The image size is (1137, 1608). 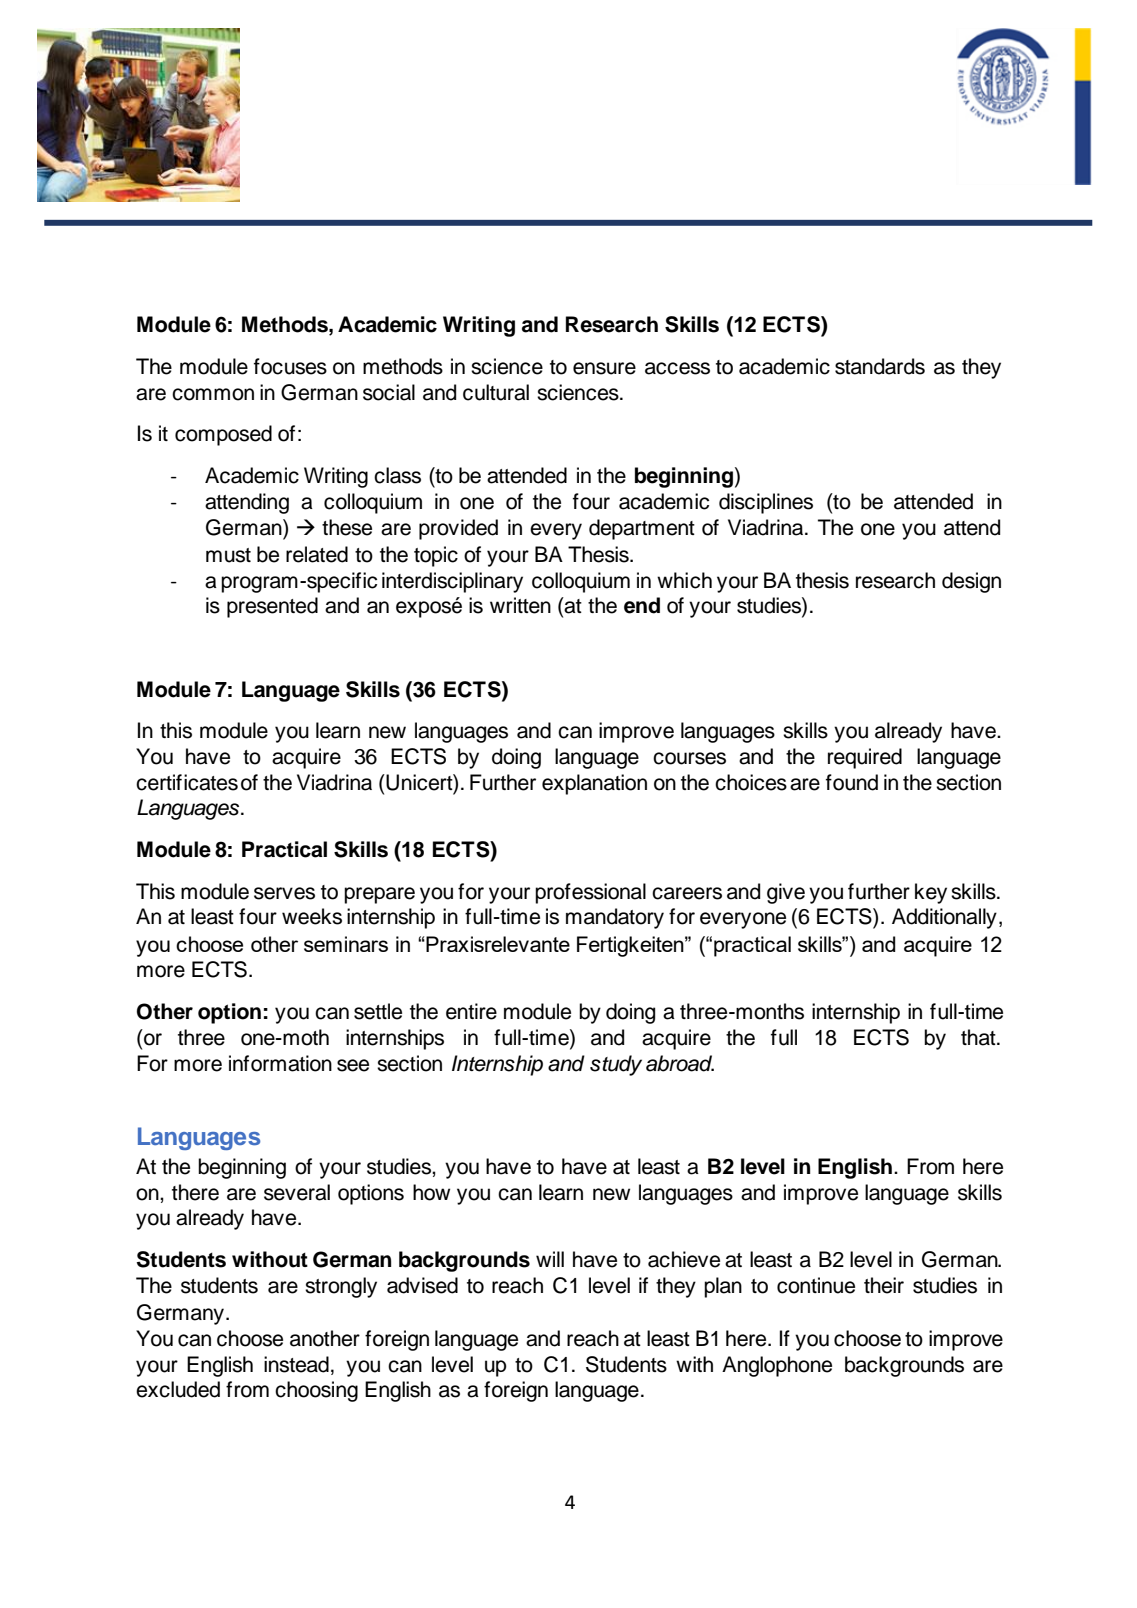 I want to click on study, so click(x=616, y=1065).
